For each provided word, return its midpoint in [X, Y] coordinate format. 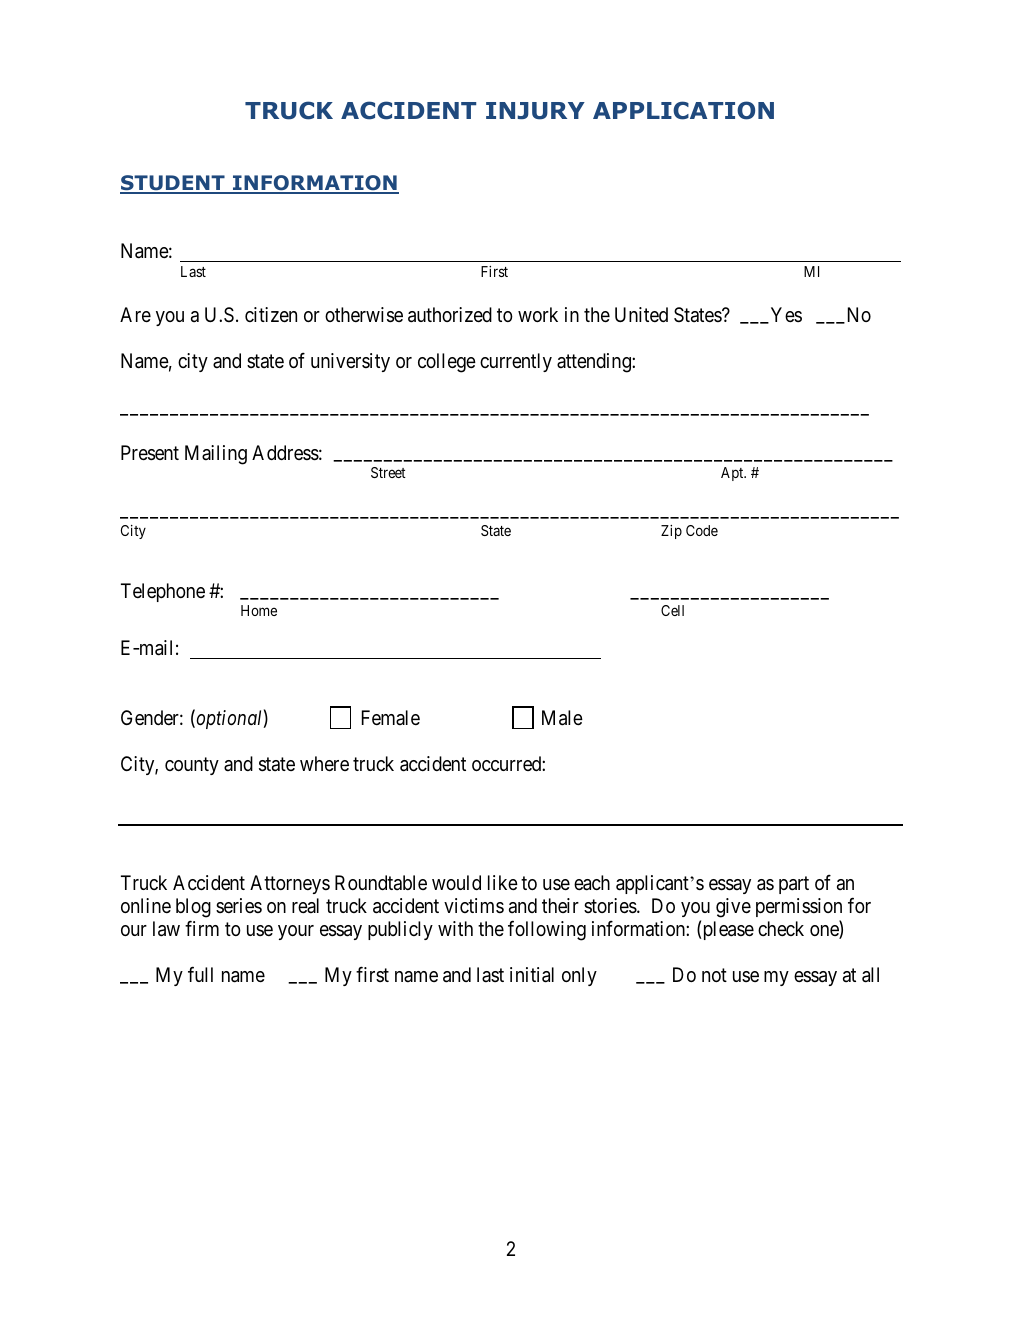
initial [532, 975]
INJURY [535, 111]
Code [702, 530]
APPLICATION [683, 110]
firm [202, 928]
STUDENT [173, 184]
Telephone [163, 592]
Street [388, 472]
